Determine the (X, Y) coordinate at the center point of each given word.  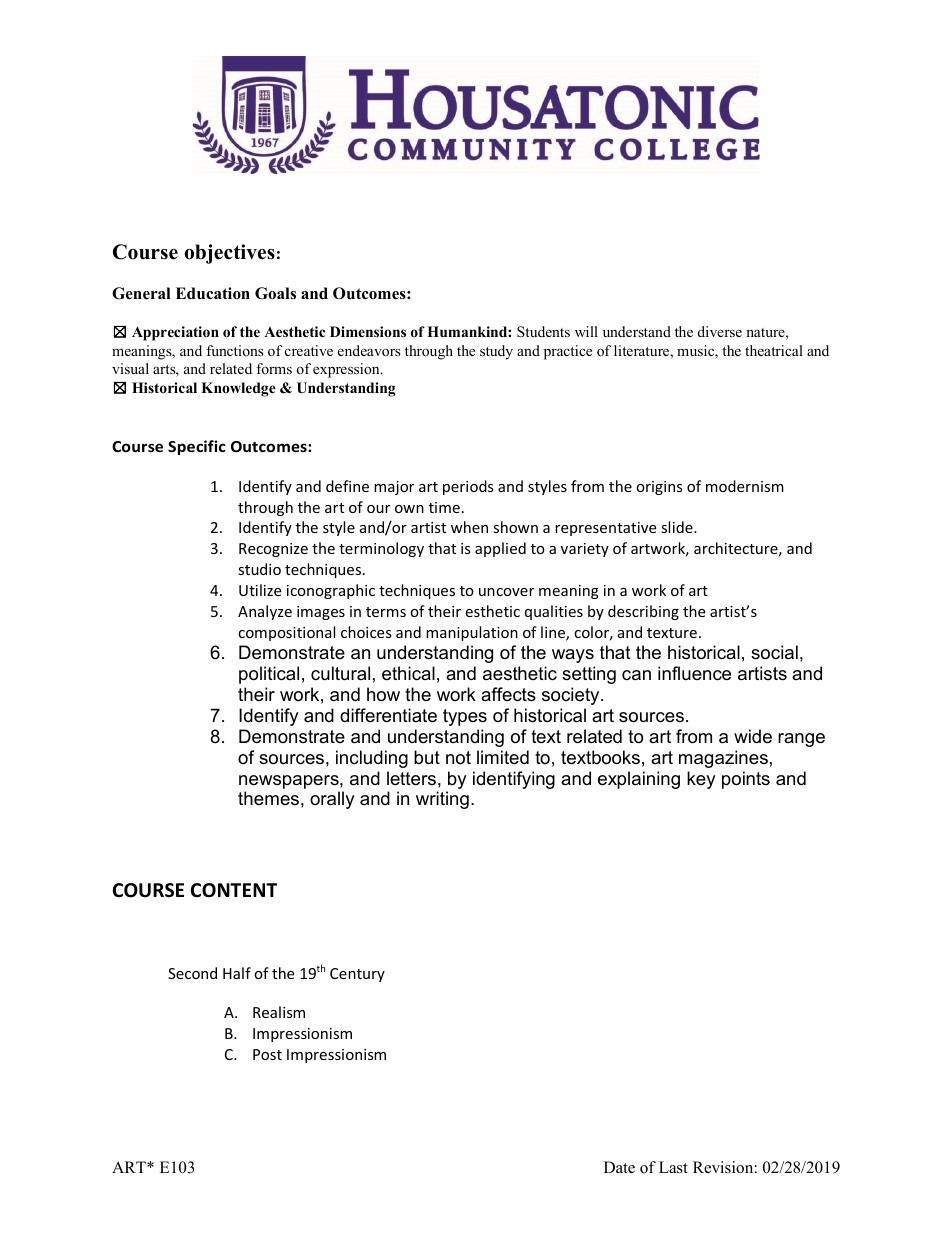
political (269, 675)
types (465, 717)
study (496, 352)
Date (619, 1167)
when (469, 527)
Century (357, 975)
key (701, 780)
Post (267, 1054)
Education (213, 293)
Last (673, 1167)
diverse (720, 331)
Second (192, 973)
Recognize (273, 550)
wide (753, 736)
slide (678, 527)
